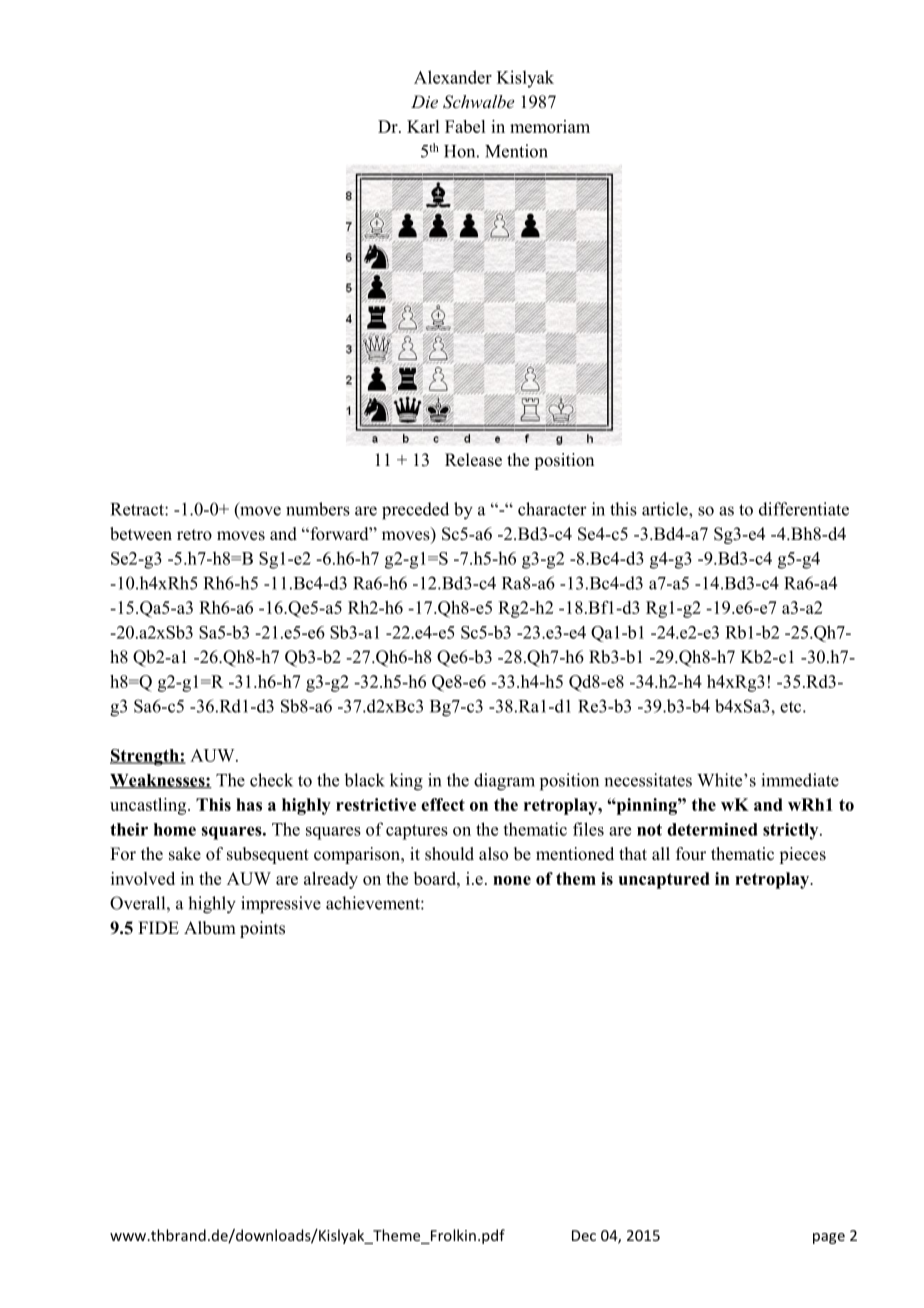  Describe the element at coordinates (804, 509) in the screenshot. I see `differentiate` at that location.
